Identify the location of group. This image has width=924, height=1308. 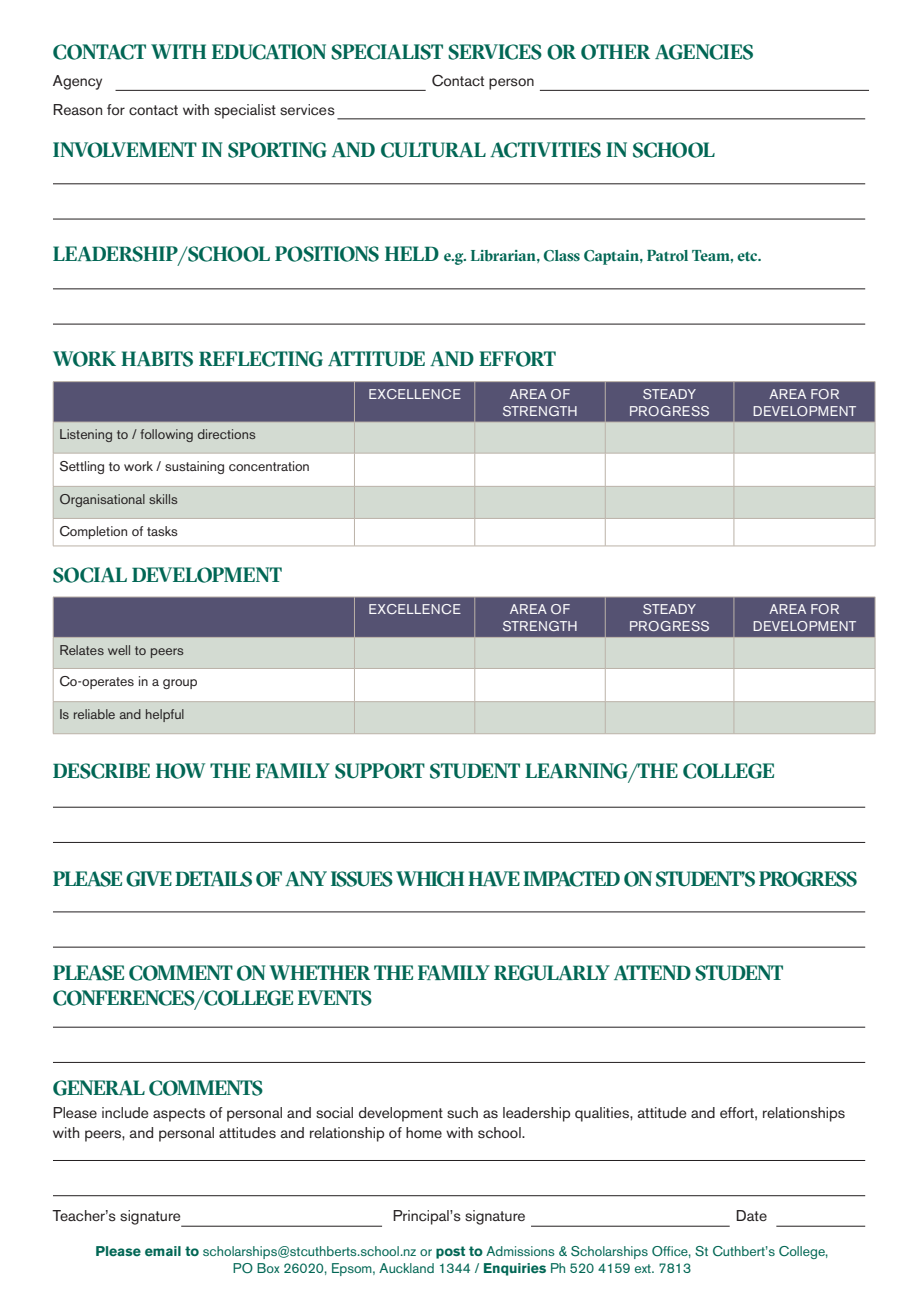
(180, 684).
